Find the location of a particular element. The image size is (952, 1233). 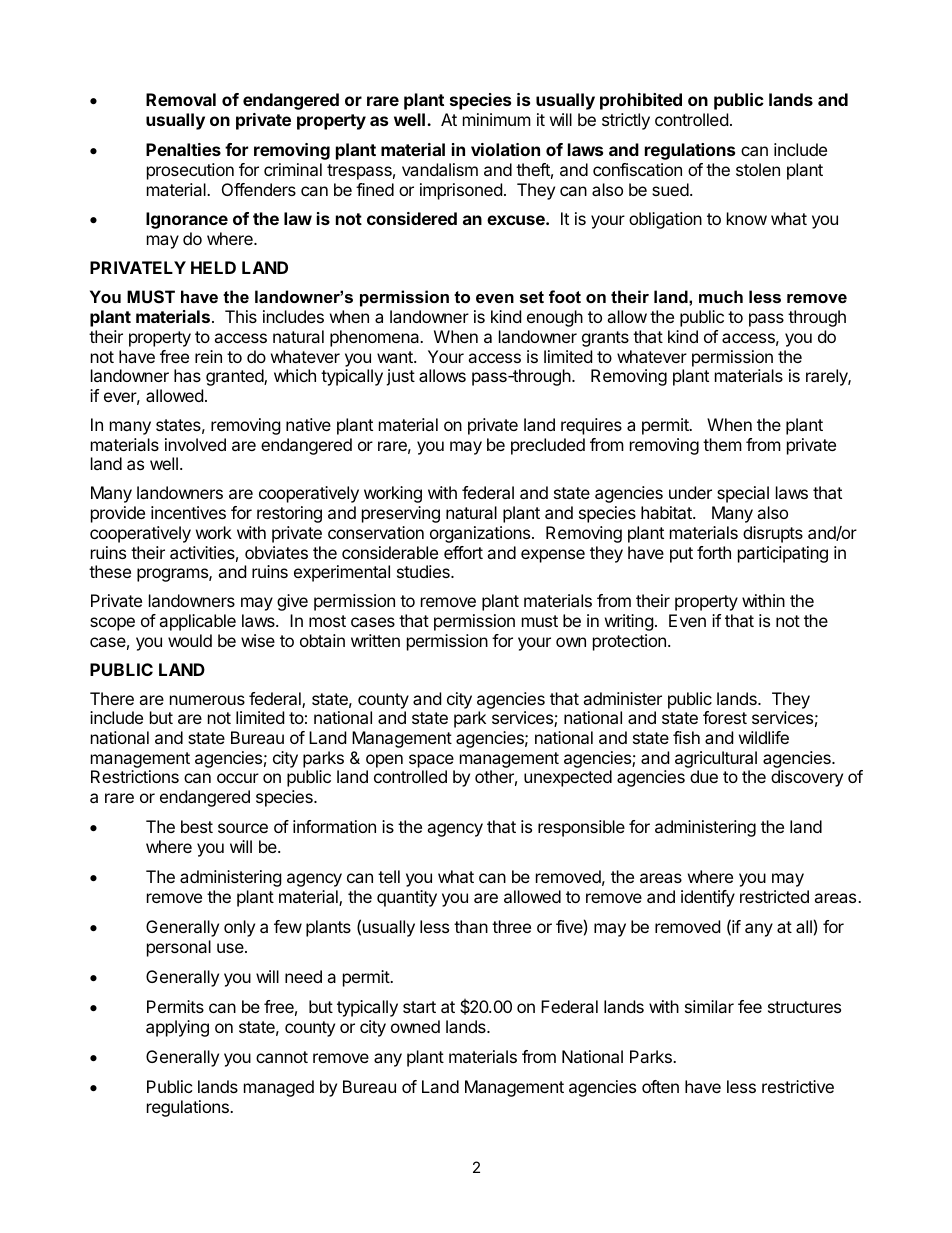

forth is located at coordinates (714, 552).
